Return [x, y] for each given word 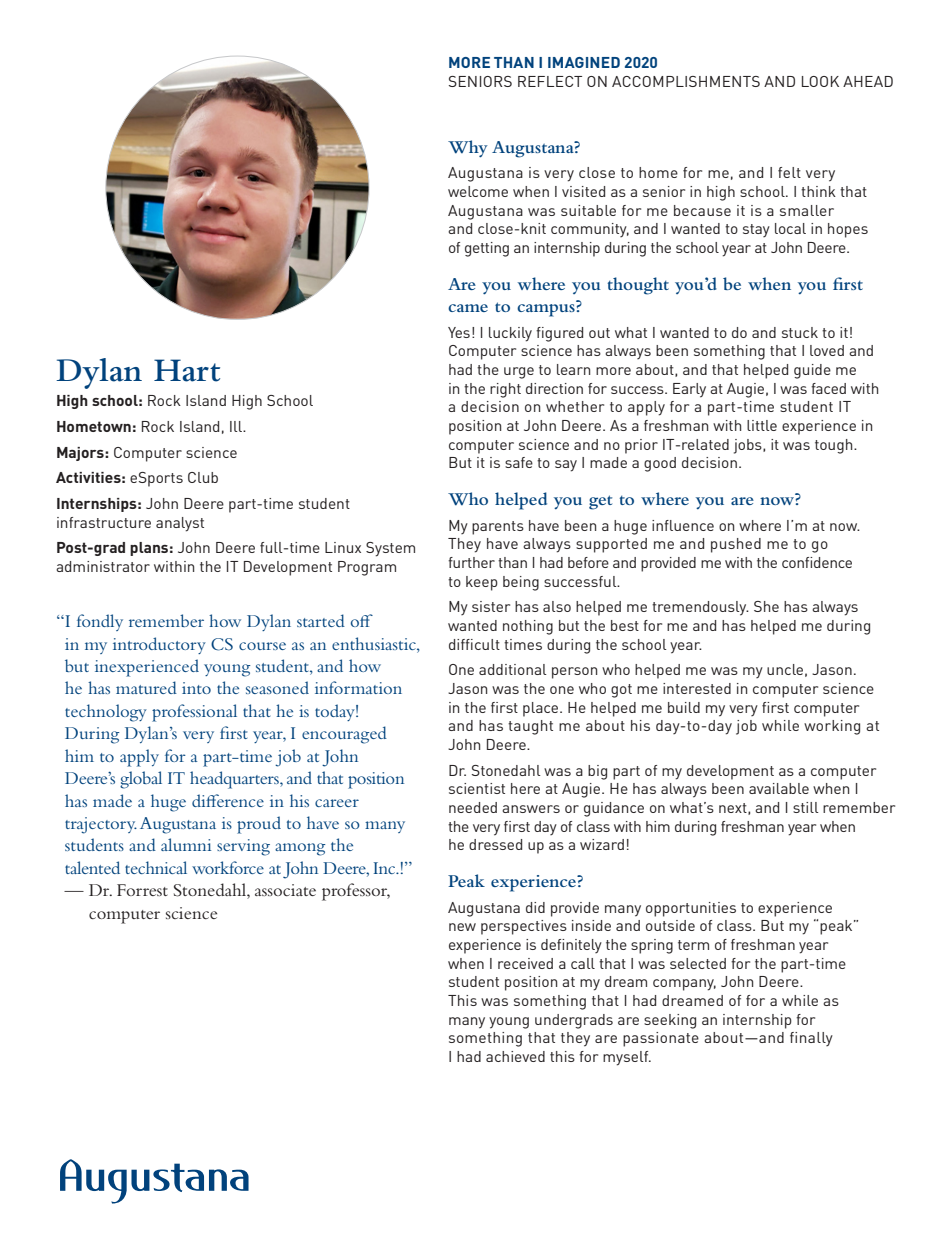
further [471, 562]
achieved [515, 1056]
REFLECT [550, 81]
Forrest [142, 890]
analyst [180, 524]
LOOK [820, 81]
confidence [817, 562]
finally [811, 1039]
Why [468, 149]
